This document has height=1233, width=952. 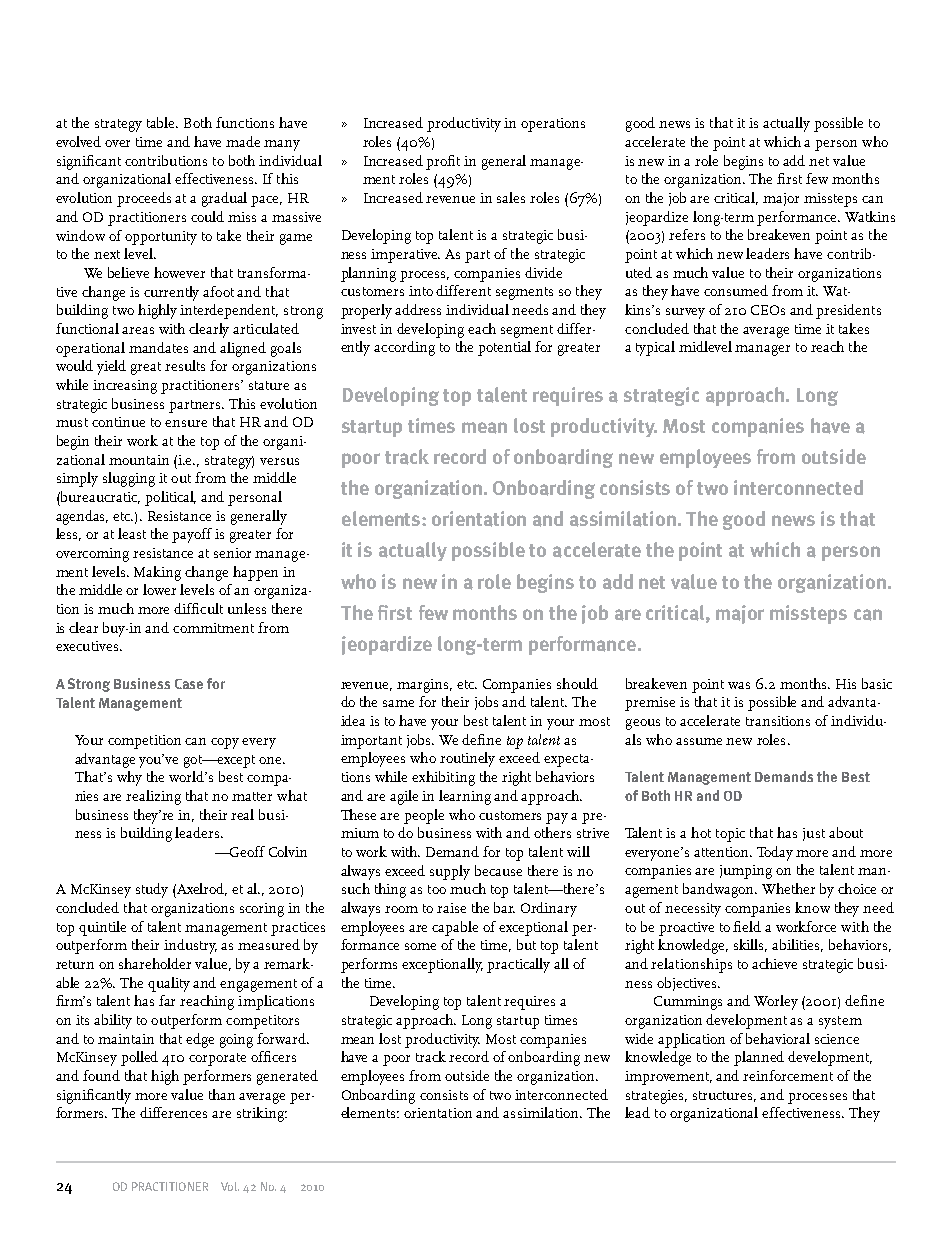 What do you see at coordinates (687, 234) in the document?
I see `refers` at bounding box center [687, 234].
